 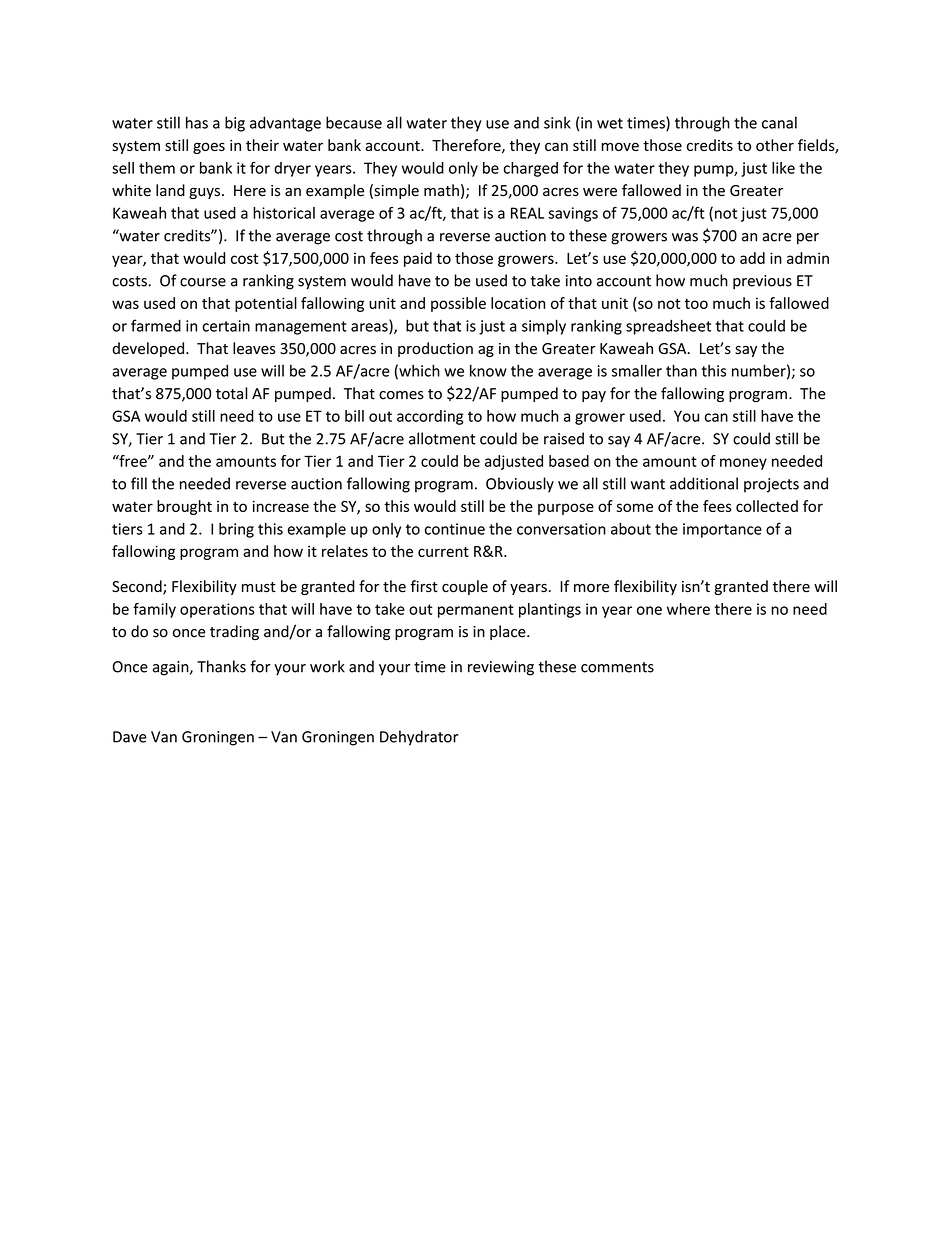 What do you see at coordinates (209, 148) in the page?
I see `goes` at bounding box center [209, 148].
